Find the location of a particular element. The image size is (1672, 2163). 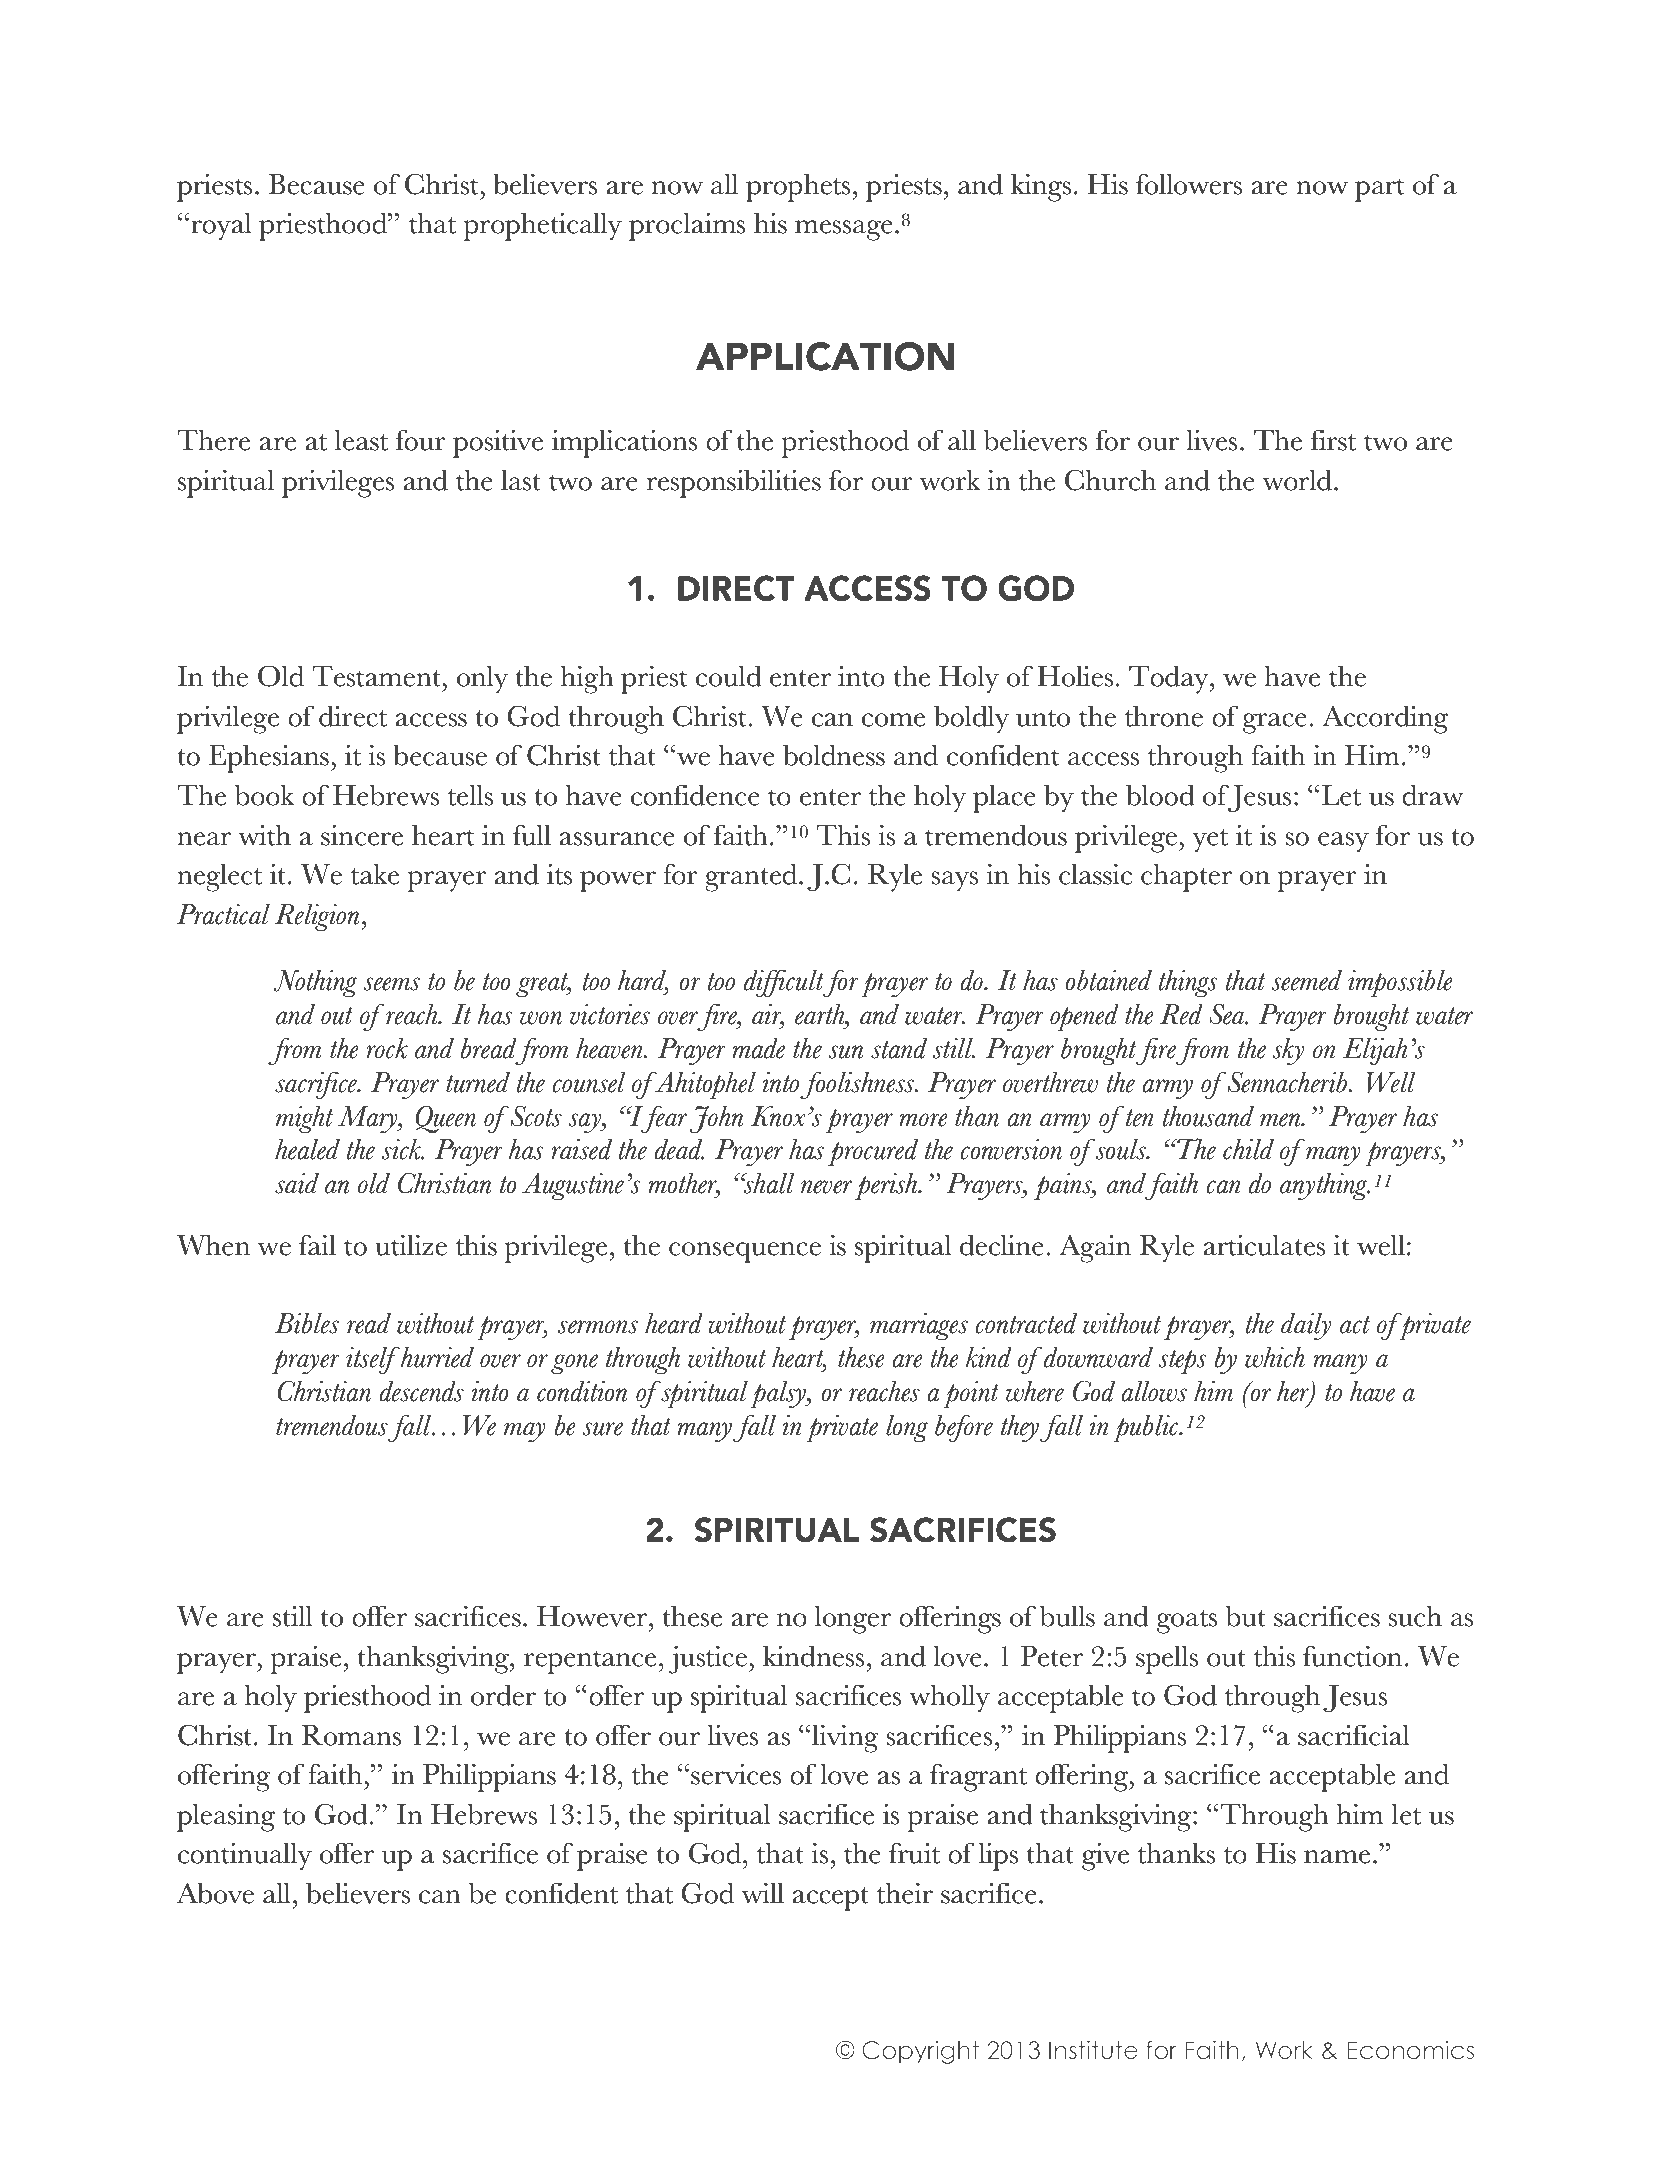

Economics is located at coordinates (1410, 2050).
